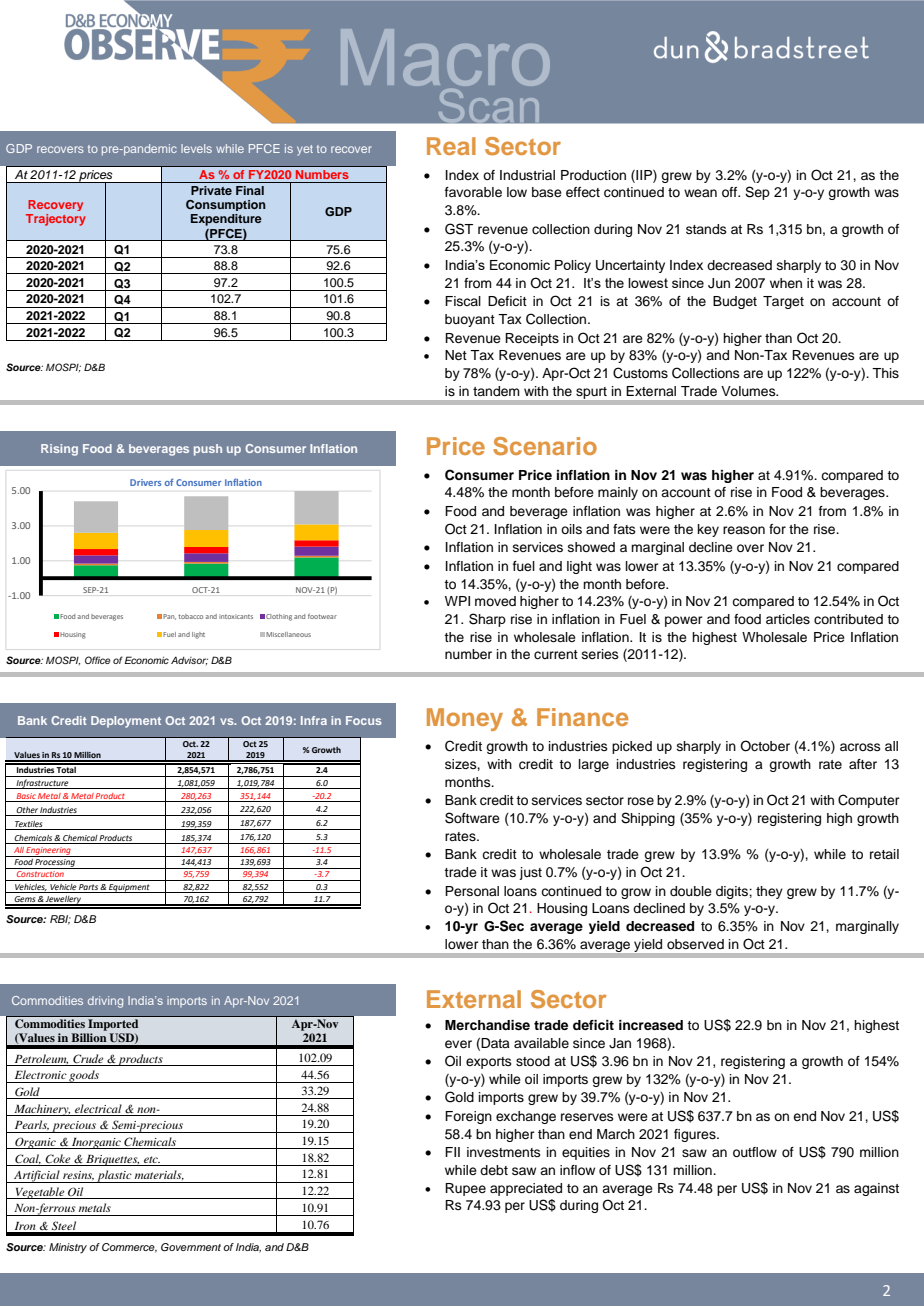 Image resolution: width=924 pixels, height=1308 pixels. Describe the element at coordinates (473, 192) in the page. I see `favorable` at that location.
